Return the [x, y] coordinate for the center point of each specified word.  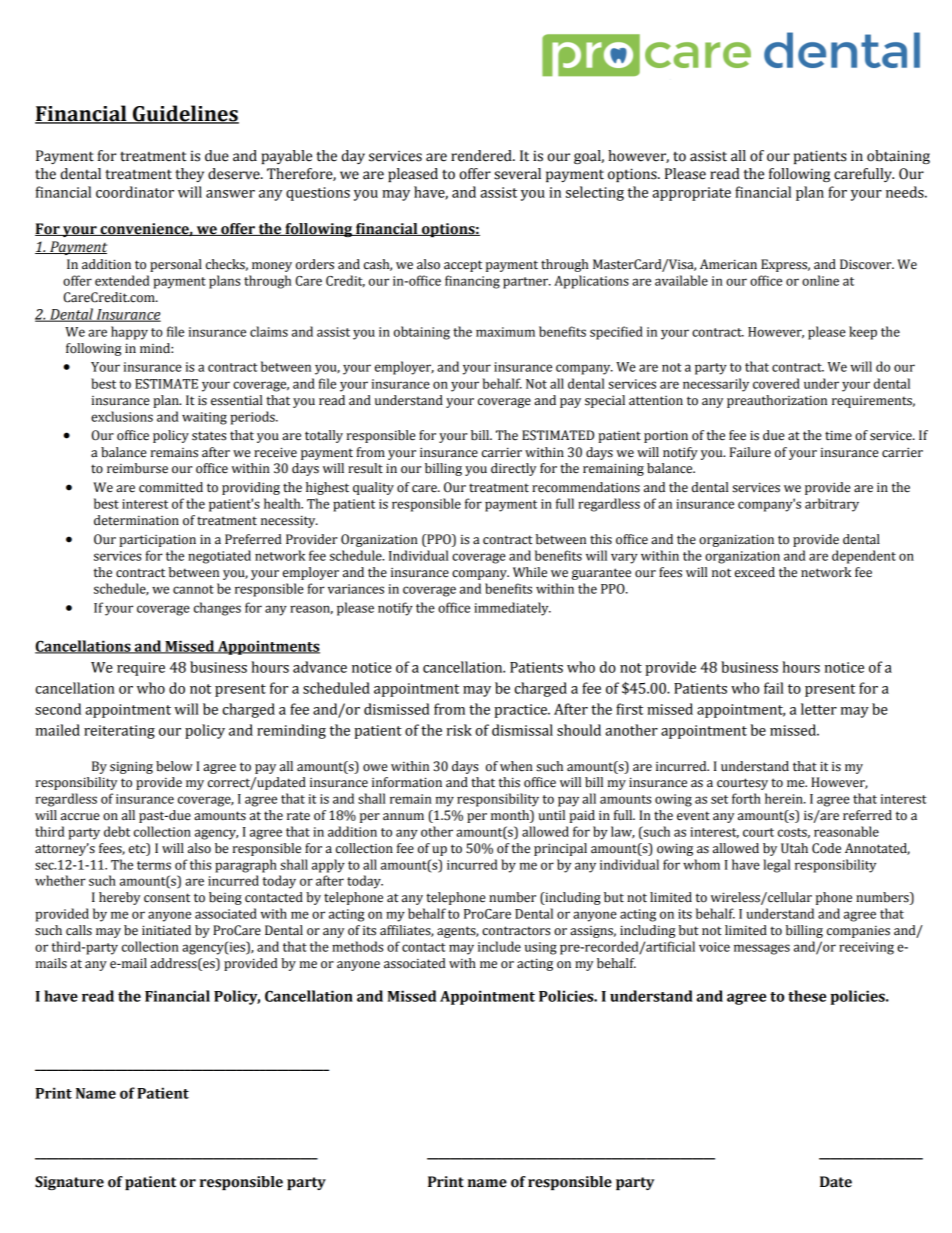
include [499, 946]
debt [117, 831]
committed [171, 487]
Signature [69, 1183]
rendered [482, 156]
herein [785, 798]
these [807, 996]
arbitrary [832, 505]
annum [403, 816]
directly [513, 469]
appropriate [691, 194]
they [189, 175]
